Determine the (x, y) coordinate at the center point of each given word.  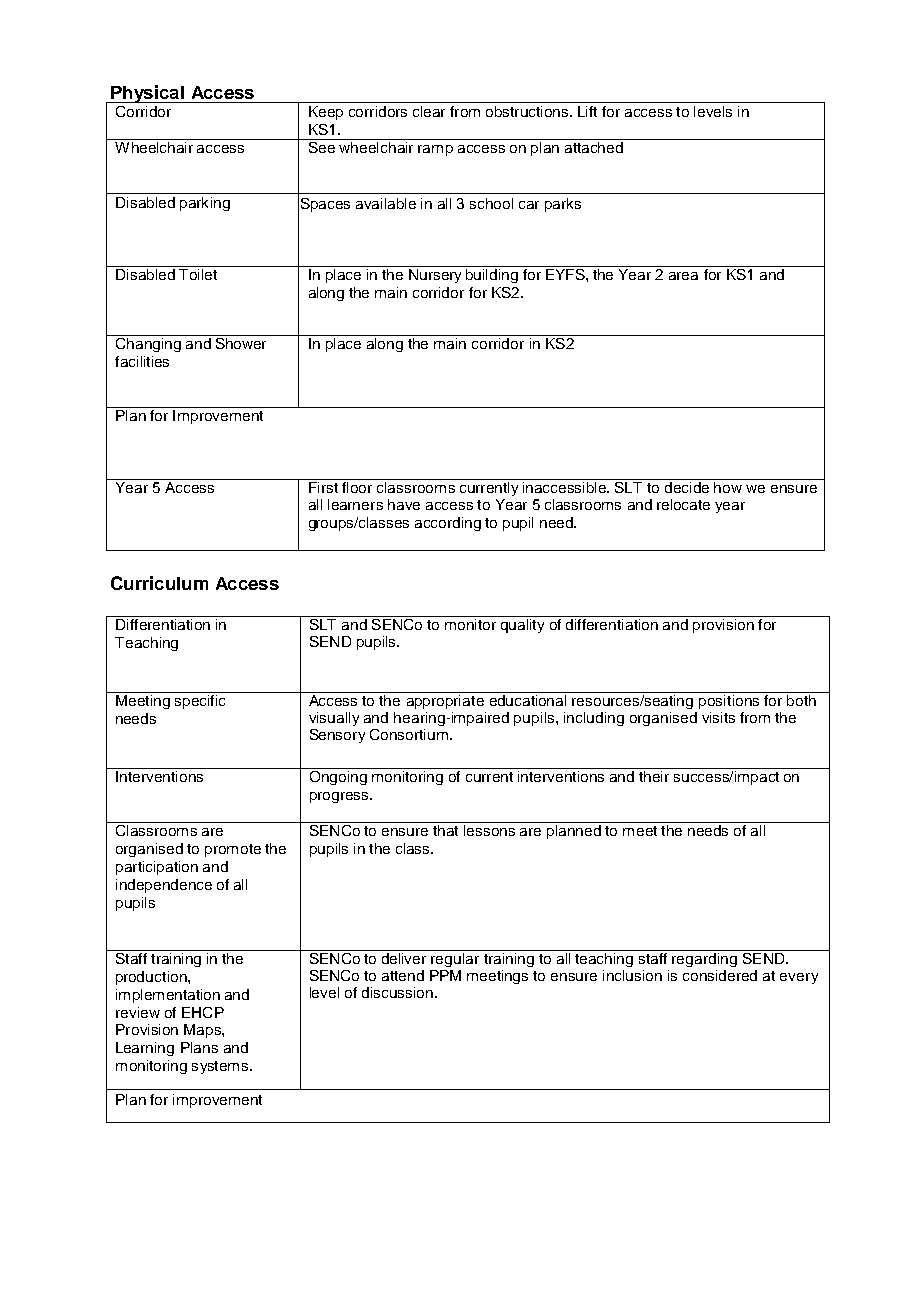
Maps (203, 1031)
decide (687, 487)
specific (200, 702)
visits (718, 717)
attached (594, 147)
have (404, 504)
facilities (142, 361)
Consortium (409, 734)
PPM (445, 975)
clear (429, 111)
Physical (147, 94)
